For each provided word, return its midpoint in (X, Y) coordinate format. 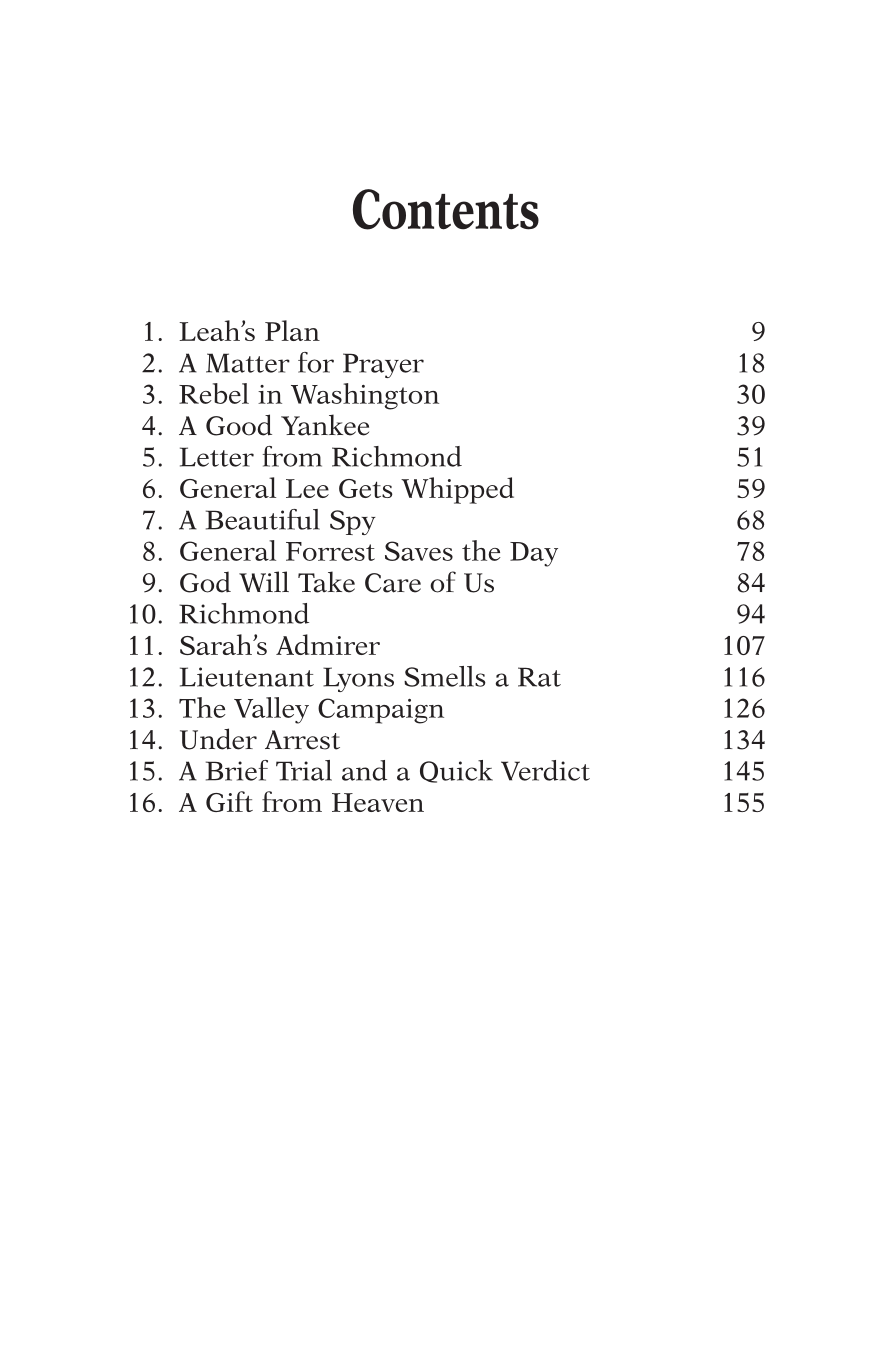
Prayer (383, 365)
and (364, 770)
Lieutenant (247, 677)
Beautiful (263, 519)
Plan (292, 330)
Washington (365, 396)
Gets (366, 488)
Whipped (457, 490)
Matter (248, 363)
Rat (539, 677)
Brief (237, 770)
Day (534, 554)
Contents (446, 209)
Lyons (358, 679)
